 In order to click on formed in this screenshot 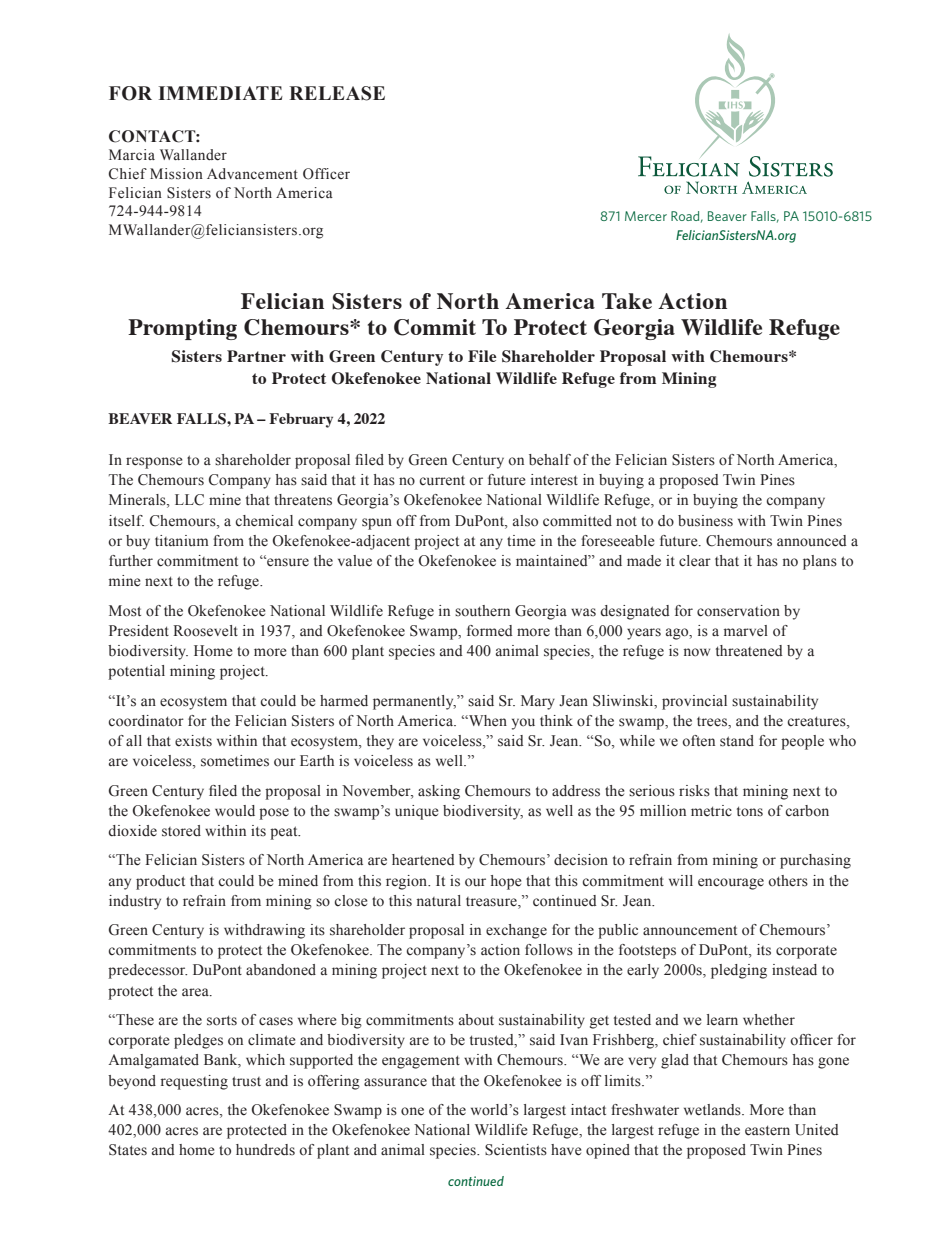, I will do `click(490, 631)`.
